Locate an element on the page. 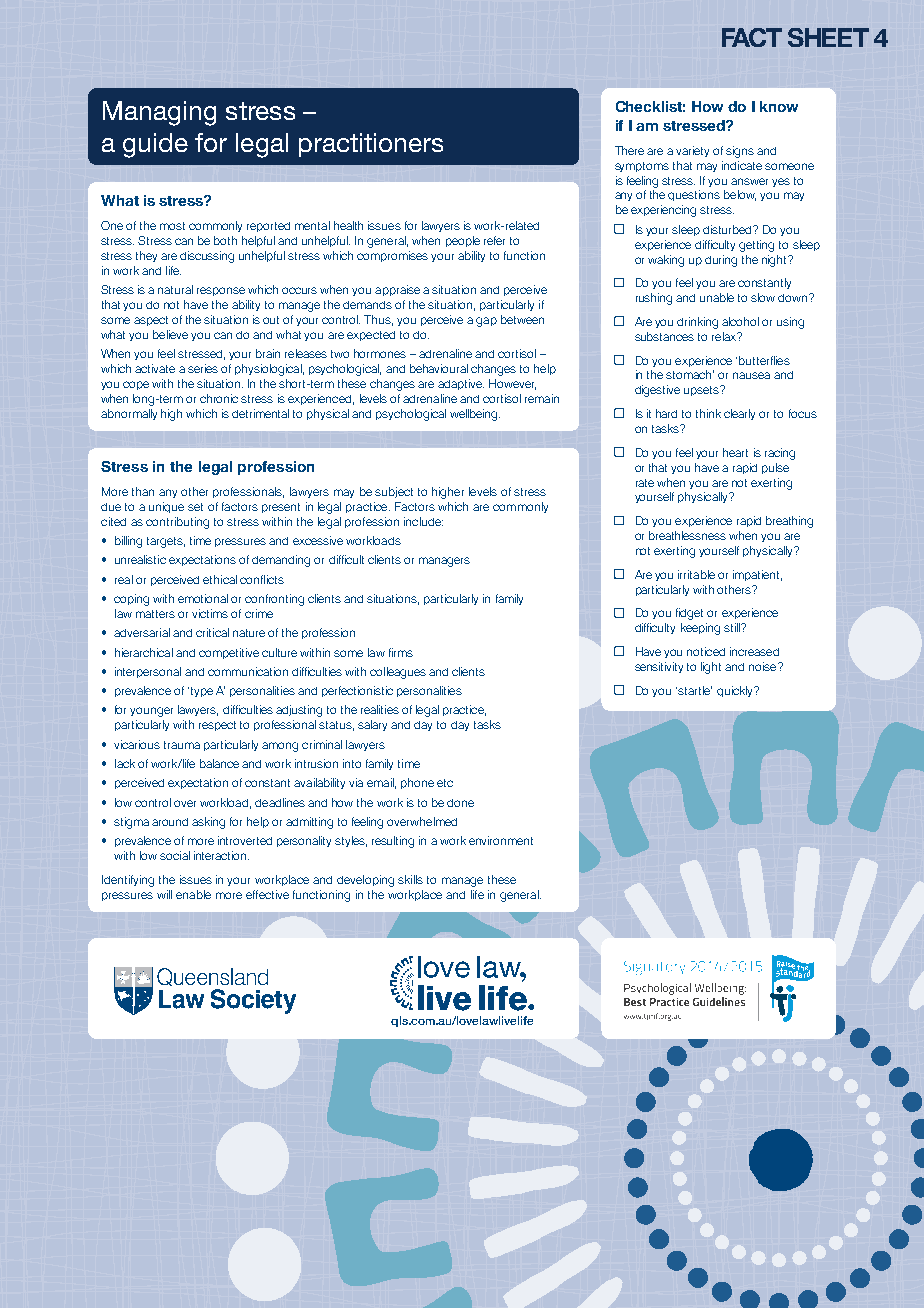 This image has width=924, height=1308. Managing is located at coordinates (159, 113).
